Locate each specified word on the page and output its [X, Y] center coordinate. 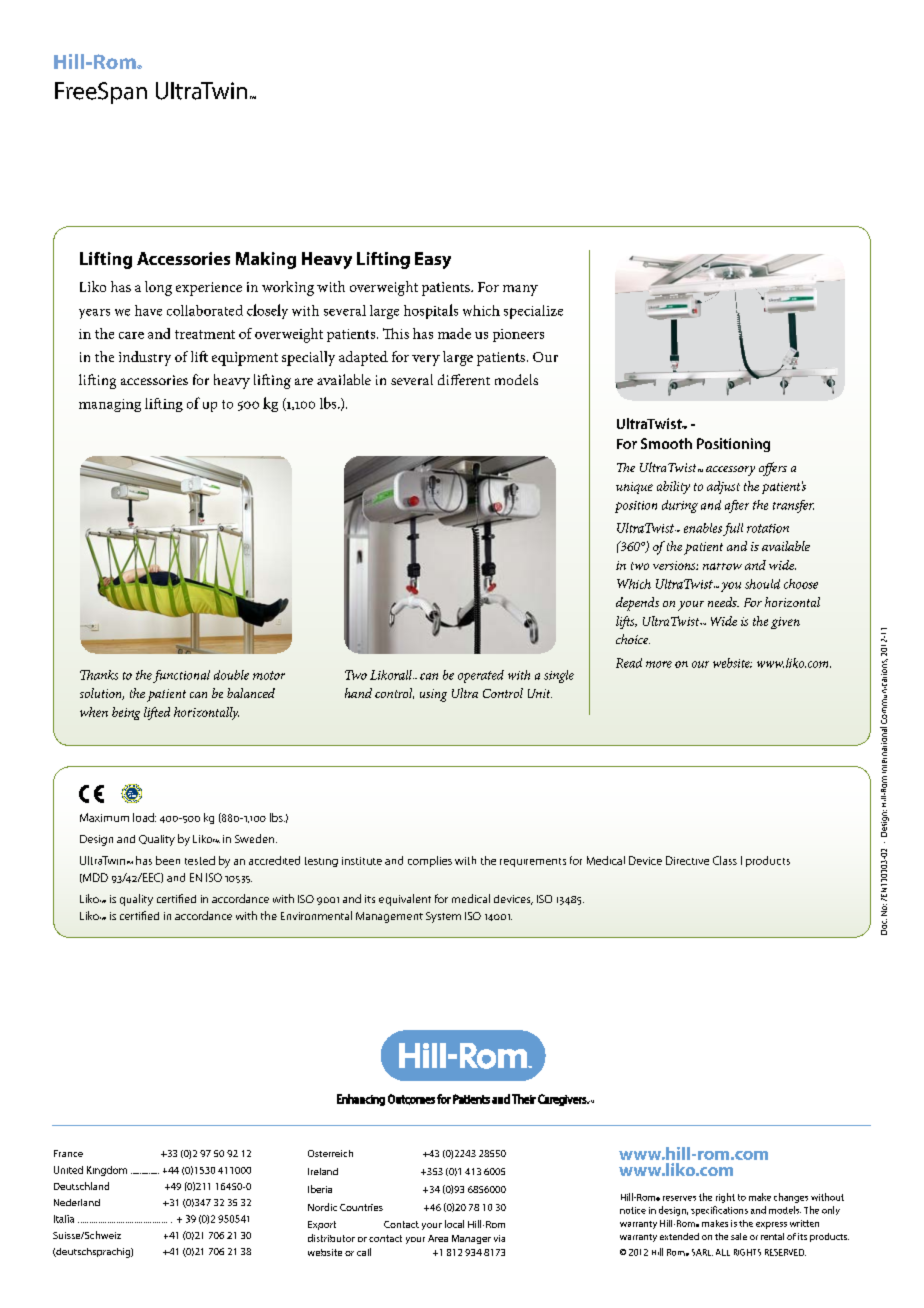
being [126, 713]
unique [634, 488]
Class [725, 860]
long [158, 288]
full [733, 529]
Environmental [316, 915]
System [443, 917]
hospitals [431, 311]
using [433, 695]
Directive [687, 860]
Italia [64, 1219]
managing [110, 405]
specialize [533, 312]
